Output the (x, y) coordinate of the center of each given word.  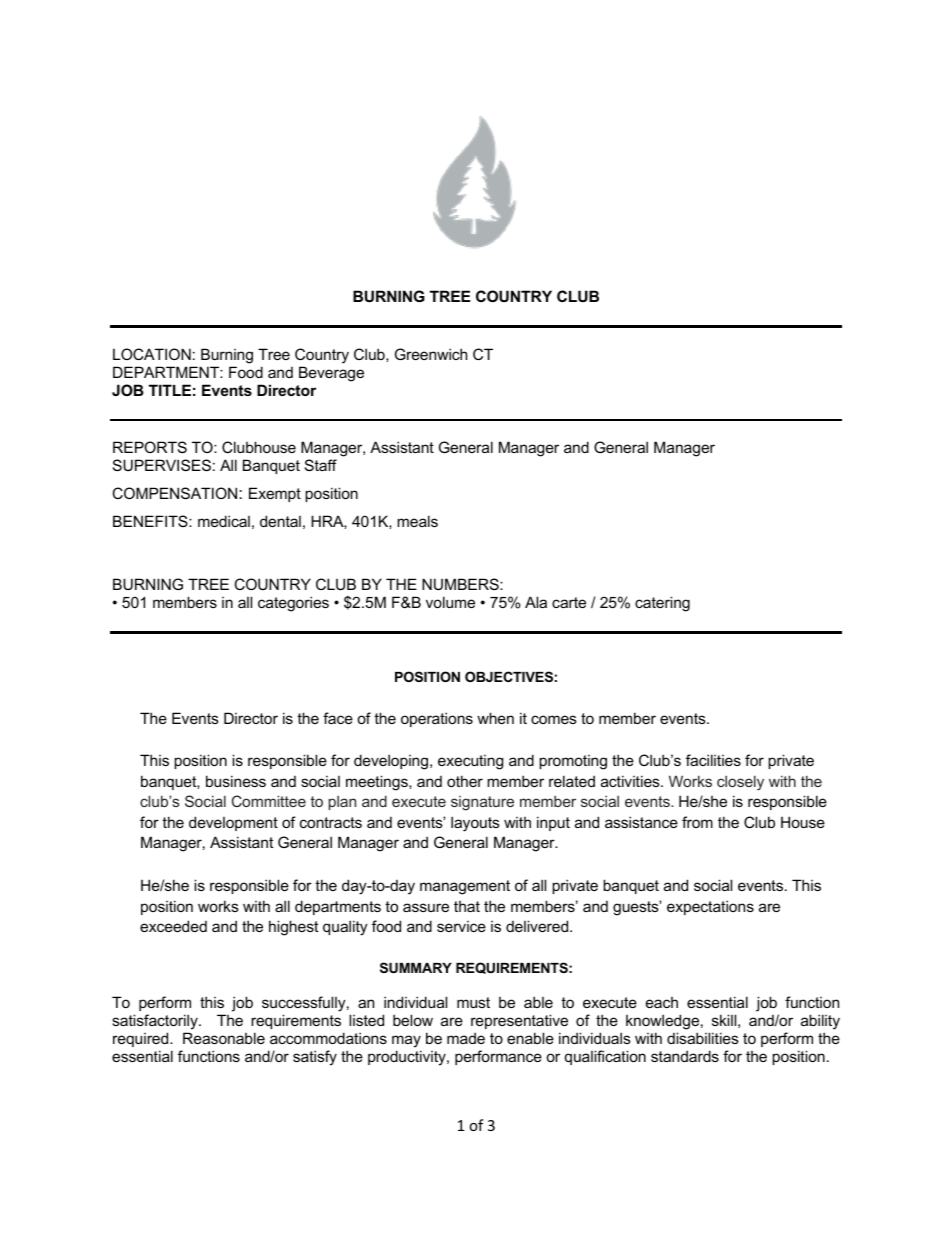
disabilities (703, 1038)
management (465, 887)
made (466, 1038)
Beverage (331, 374)
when (495, 718)
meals (417, 521)
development (233, 823)
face (338, 718)
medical (224, 521)
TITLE (170, 390)
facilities (713, 760)
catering (662, 604)
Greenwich (431, 354)
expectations (710, 907)
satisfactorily (156, 1023)
